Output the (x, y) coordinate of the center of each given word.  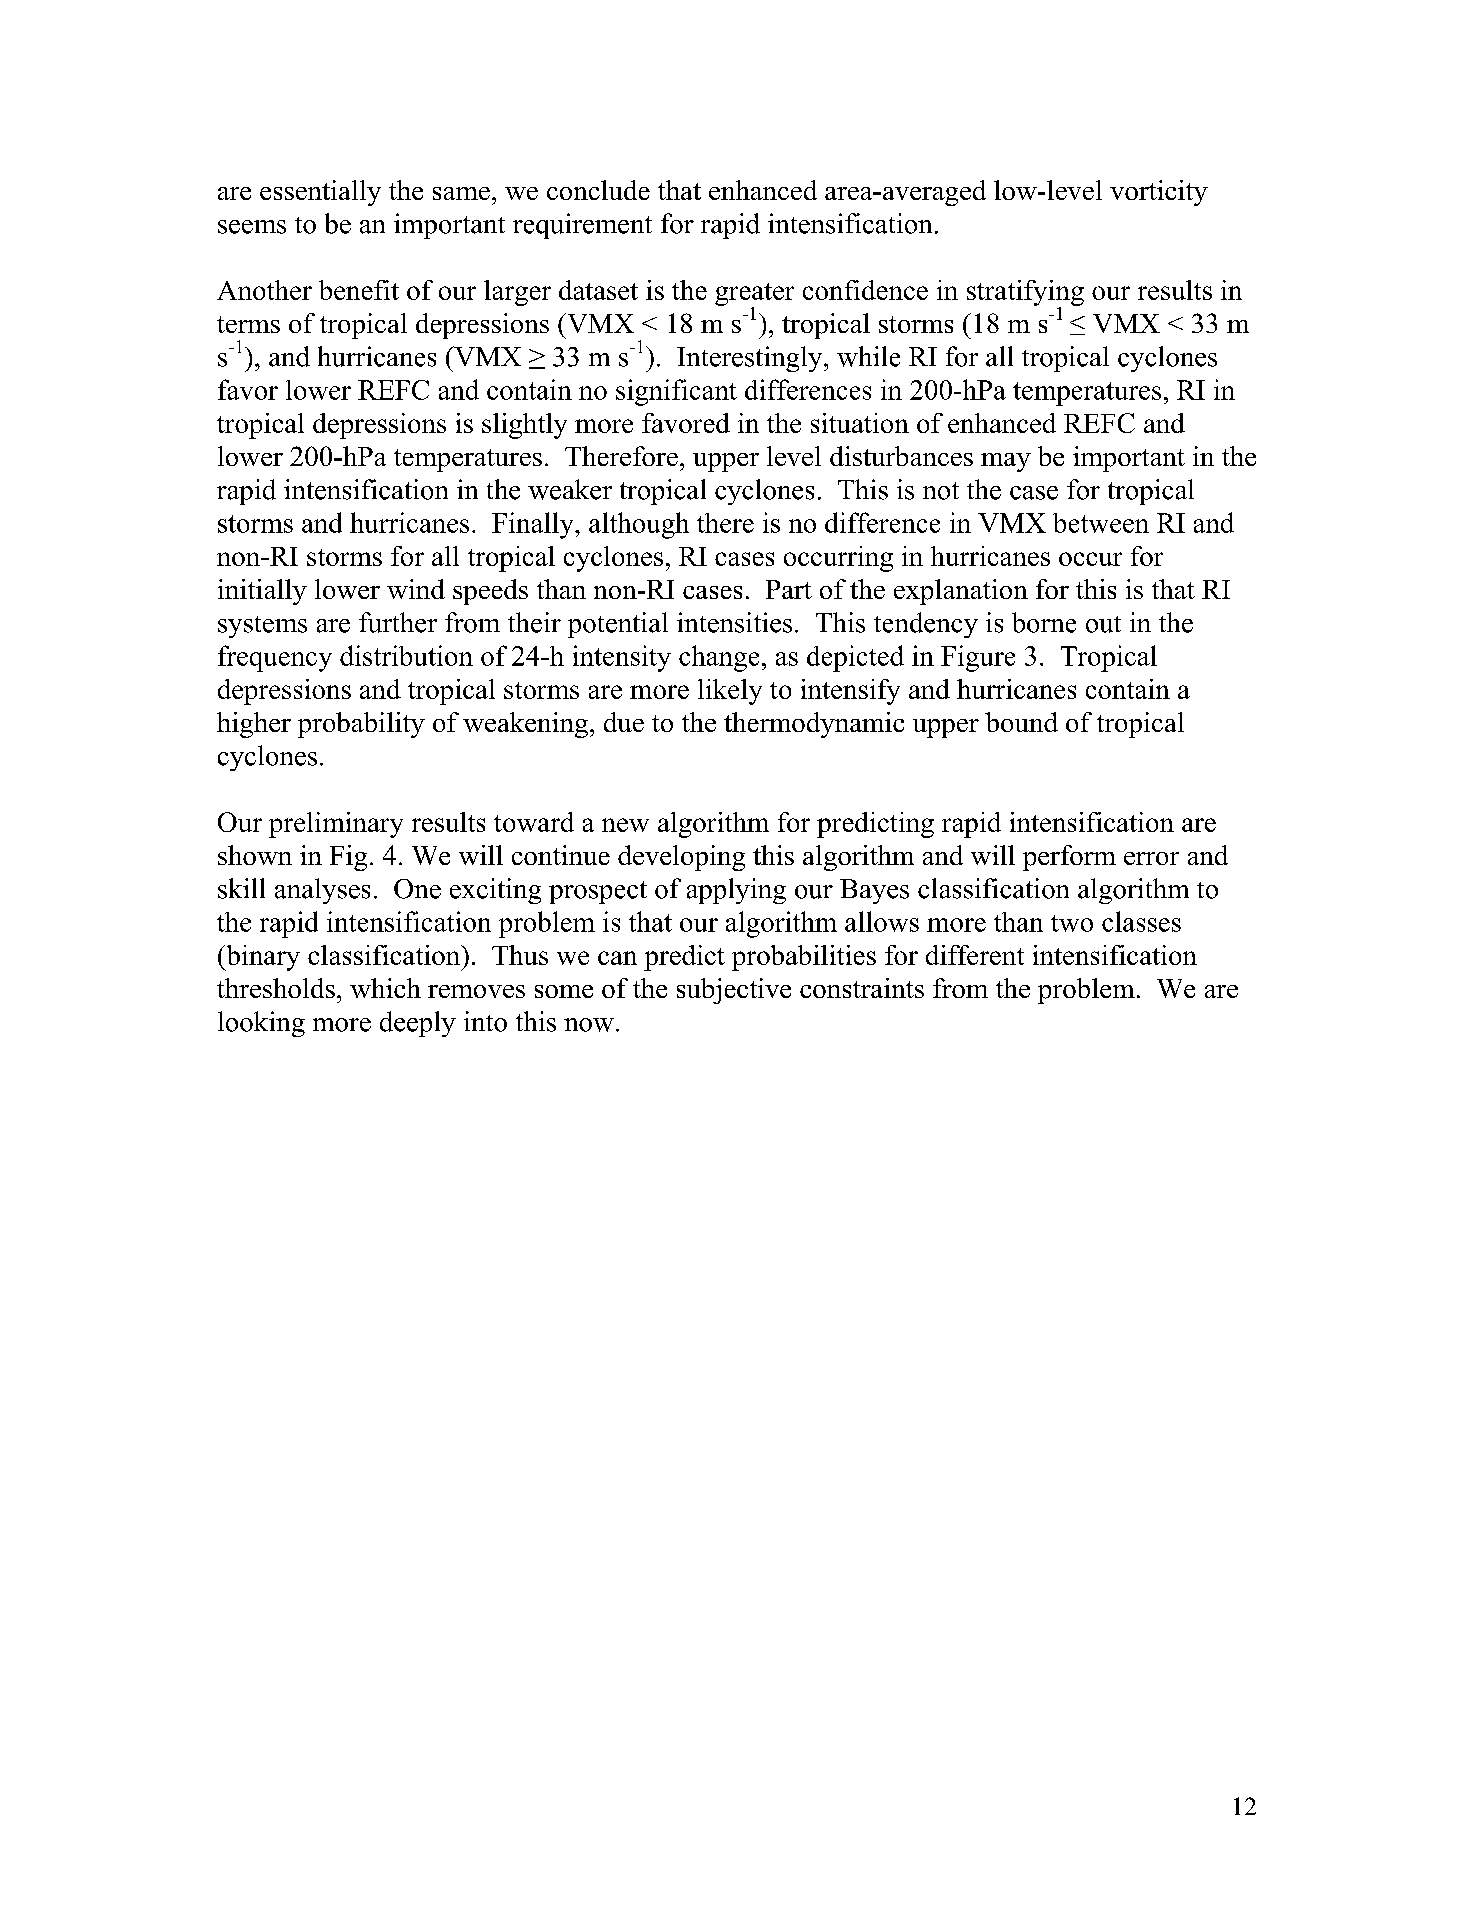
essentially (320, 193)
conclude (598, 190)
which (385, 988)
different (975, 955)
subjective (734, 991)
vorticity (1159, 193)
